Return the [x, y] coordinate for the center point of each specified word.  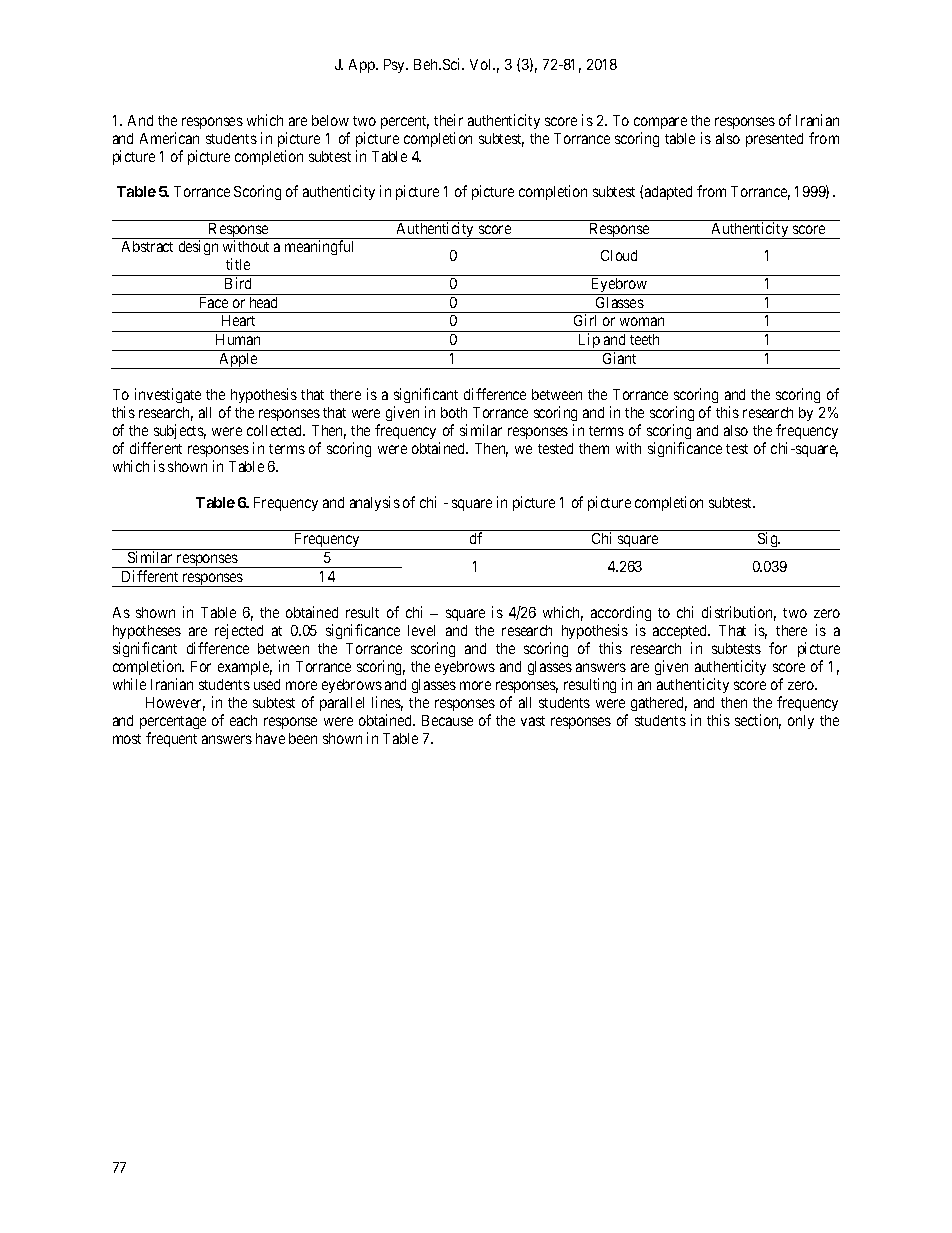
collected [276, 430]
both [454, 412]
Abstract [147, 246]
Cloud [619, 255]
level [421, 630]
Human [238, 339]
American [169, 138]
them [594, 448]
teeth [644, 339]
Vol [482, 64]
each [243, 720]
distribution [739, 613]
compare [660, 123]
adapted [668, 193]
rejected [239, 631]
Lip [589, 342]
